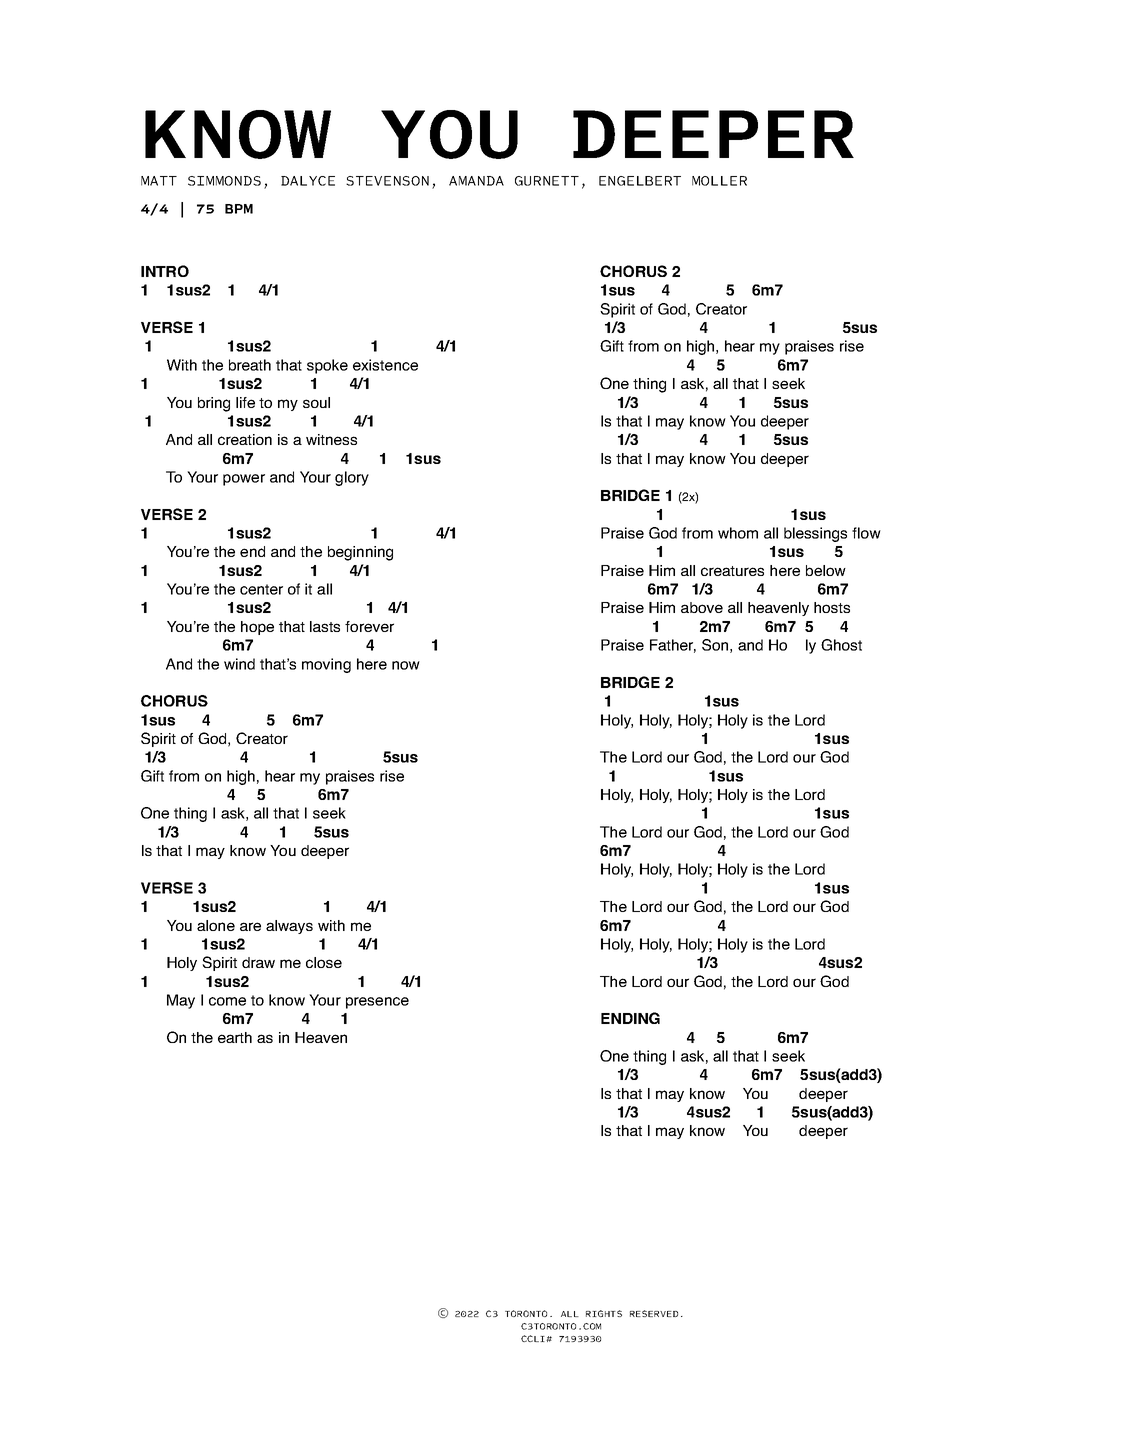  What do you see at coordinates (369, 626) in the screenshot?
I see `forever` at bounding box center [369, 626].
